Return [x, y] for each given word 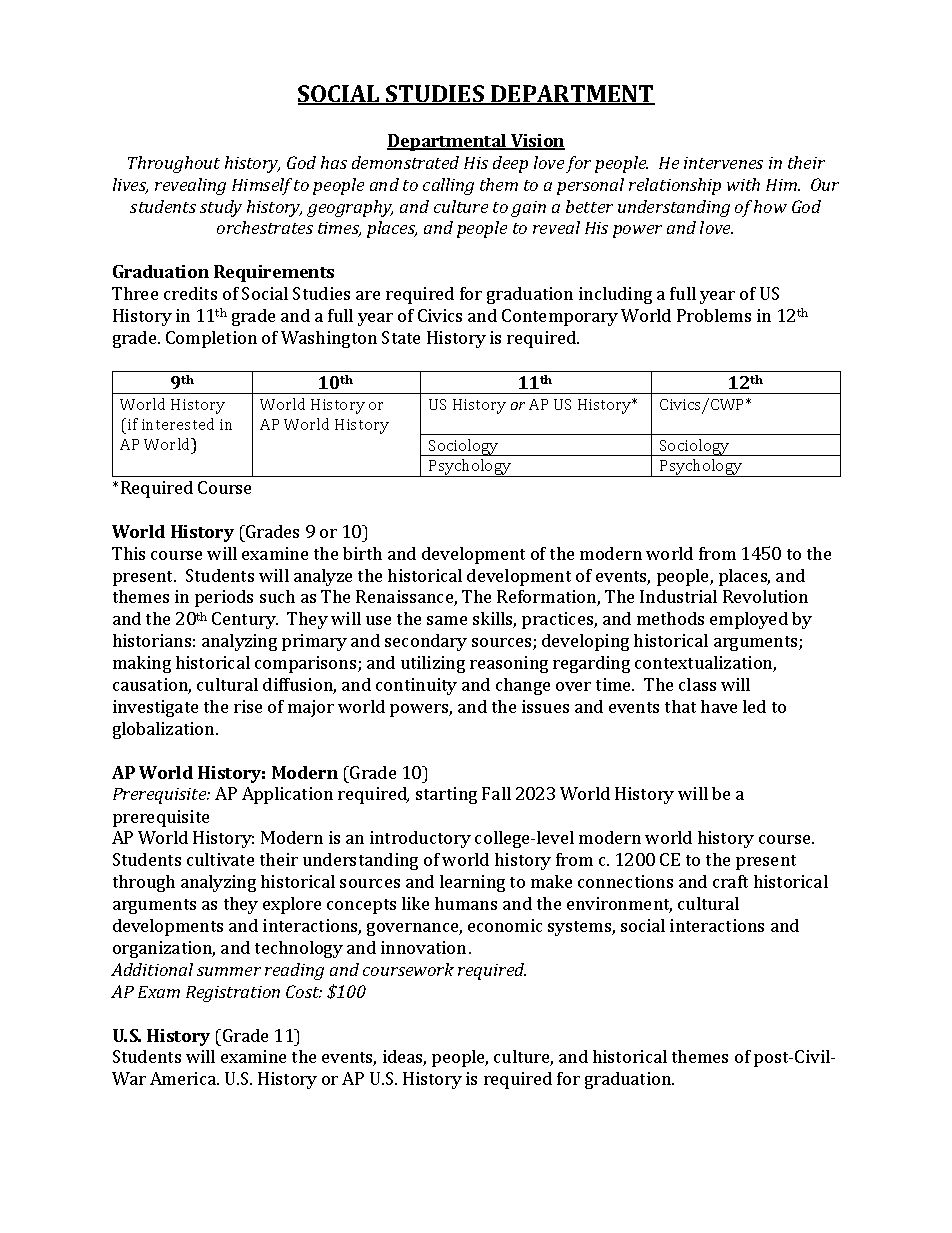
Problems [714, 315]
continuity [416, 686]
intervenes [723, 163]
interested [178, 424]
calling [448, 186]
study [221, 208]
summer [229, 971]
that [680, 706]
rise [248, 706]
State [401, 337]
